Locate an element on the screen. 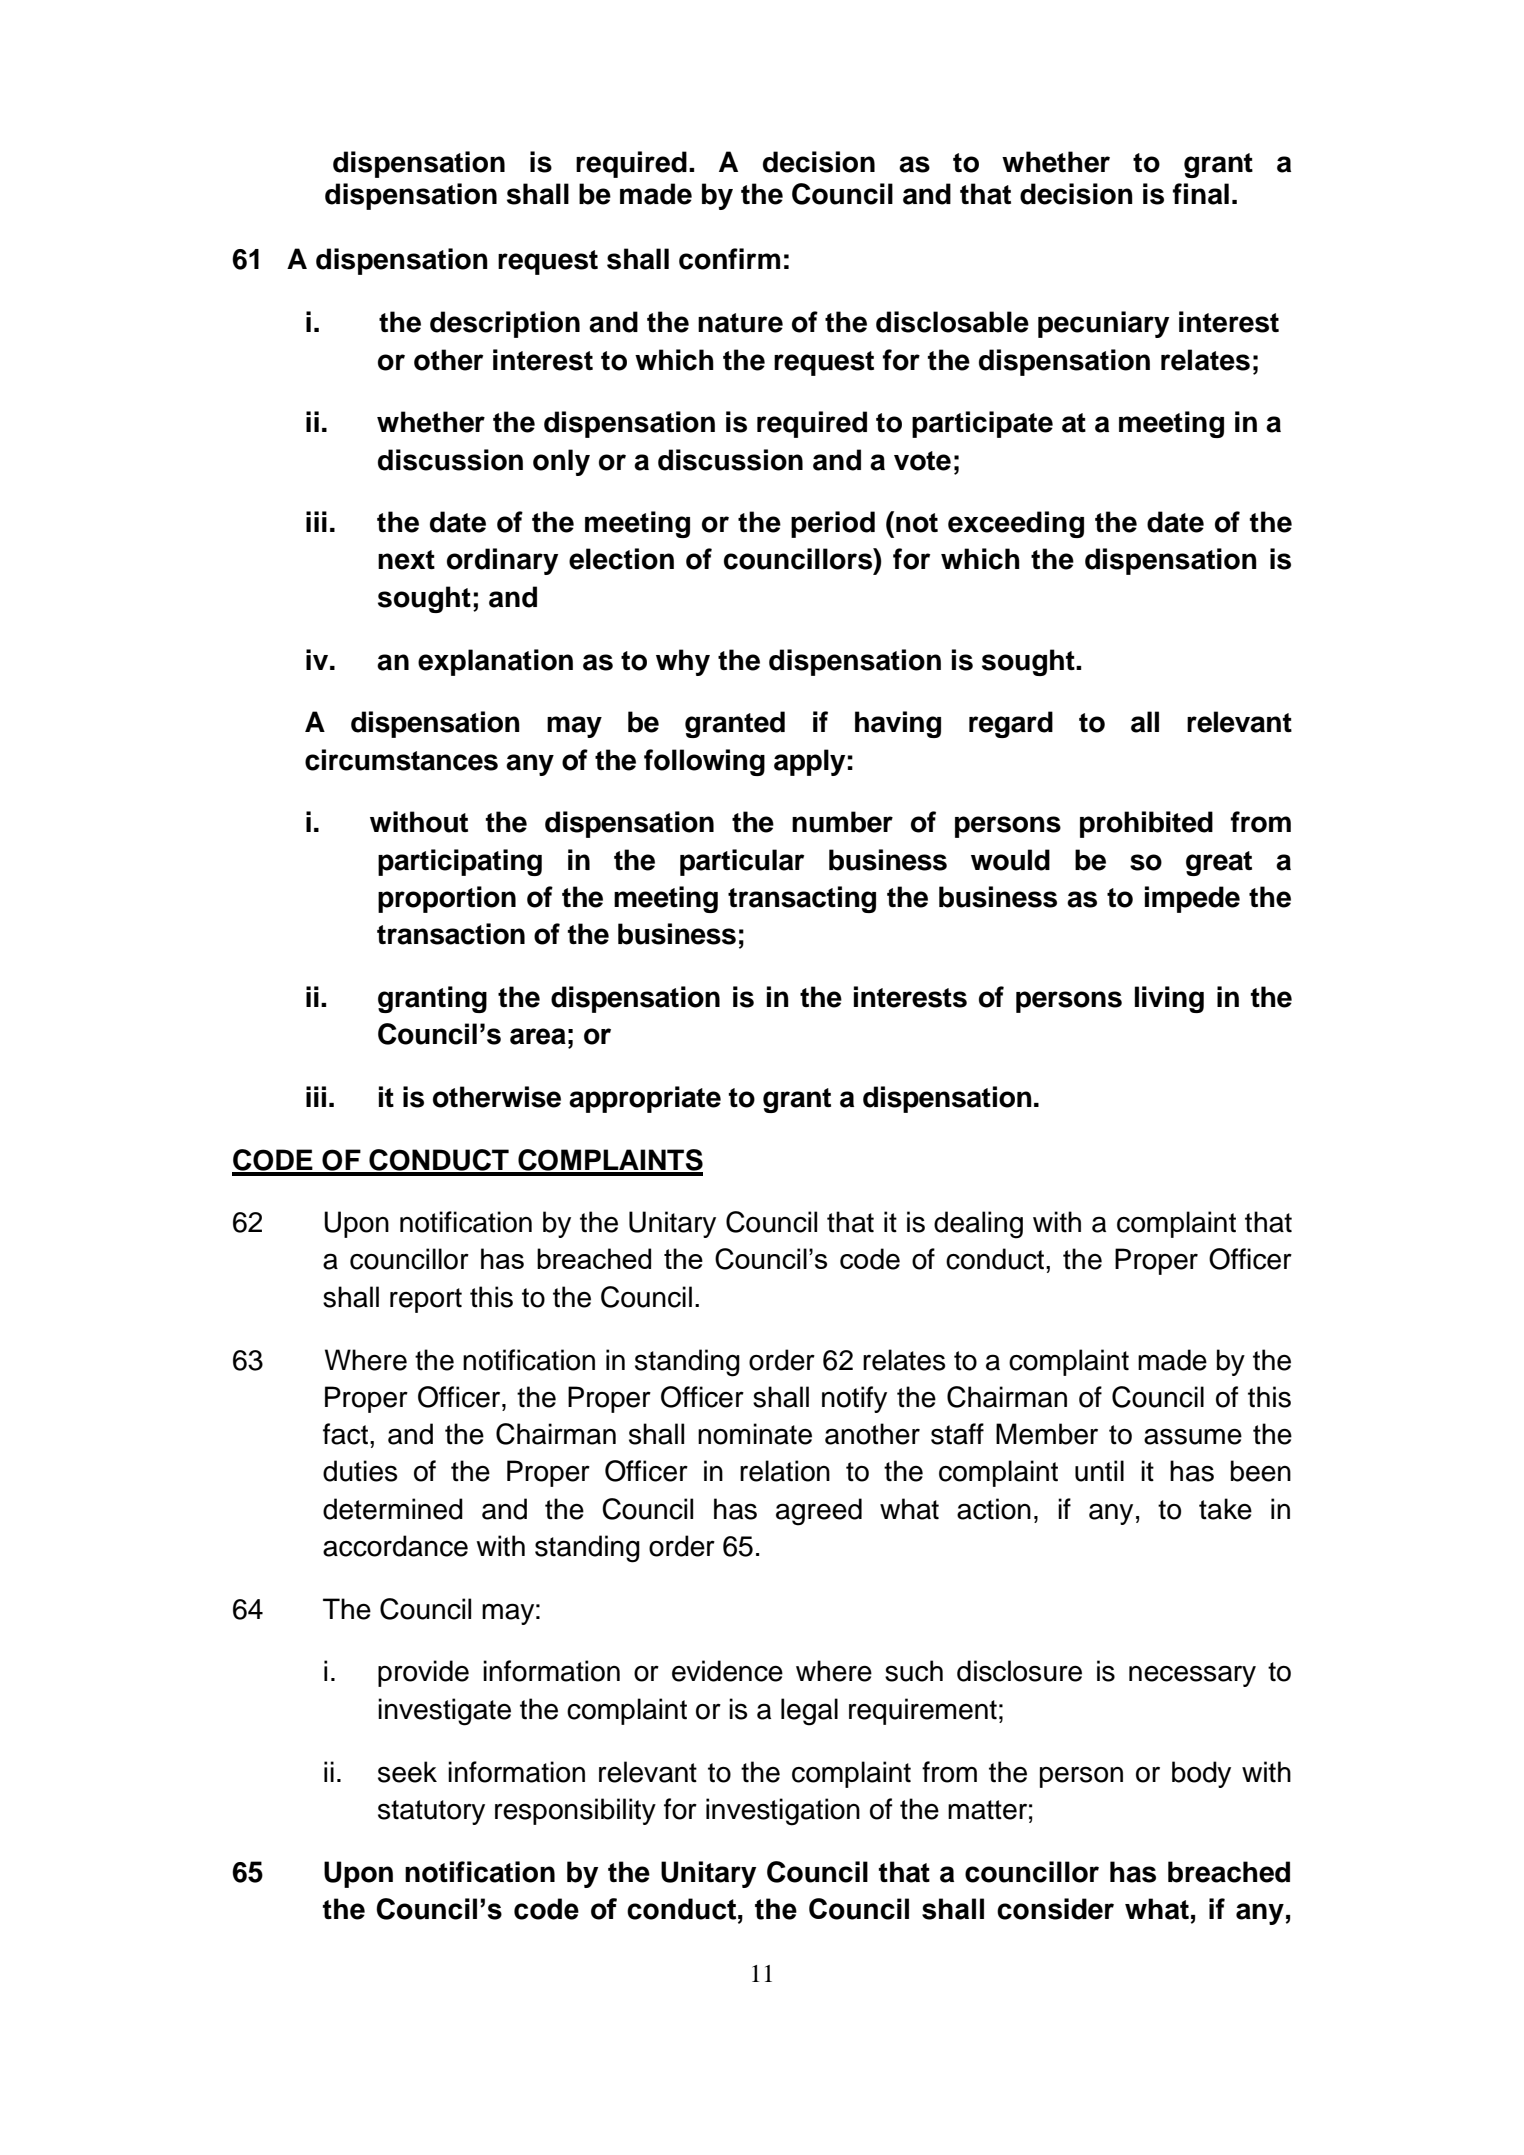  area is located at coordinates (538, 1036).
